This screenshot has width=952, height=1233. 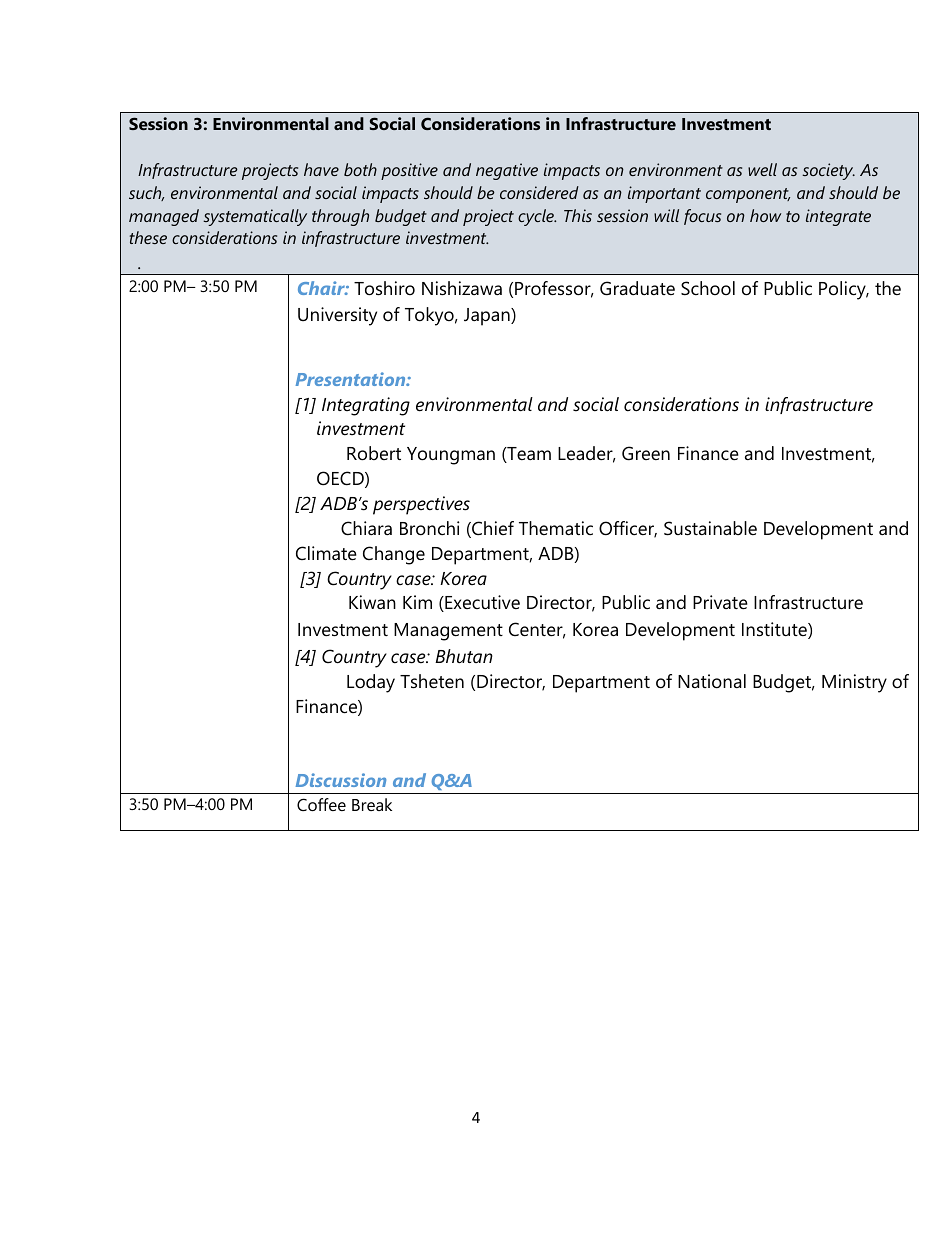 I want to click on Green, so click(x=646, y=453).
